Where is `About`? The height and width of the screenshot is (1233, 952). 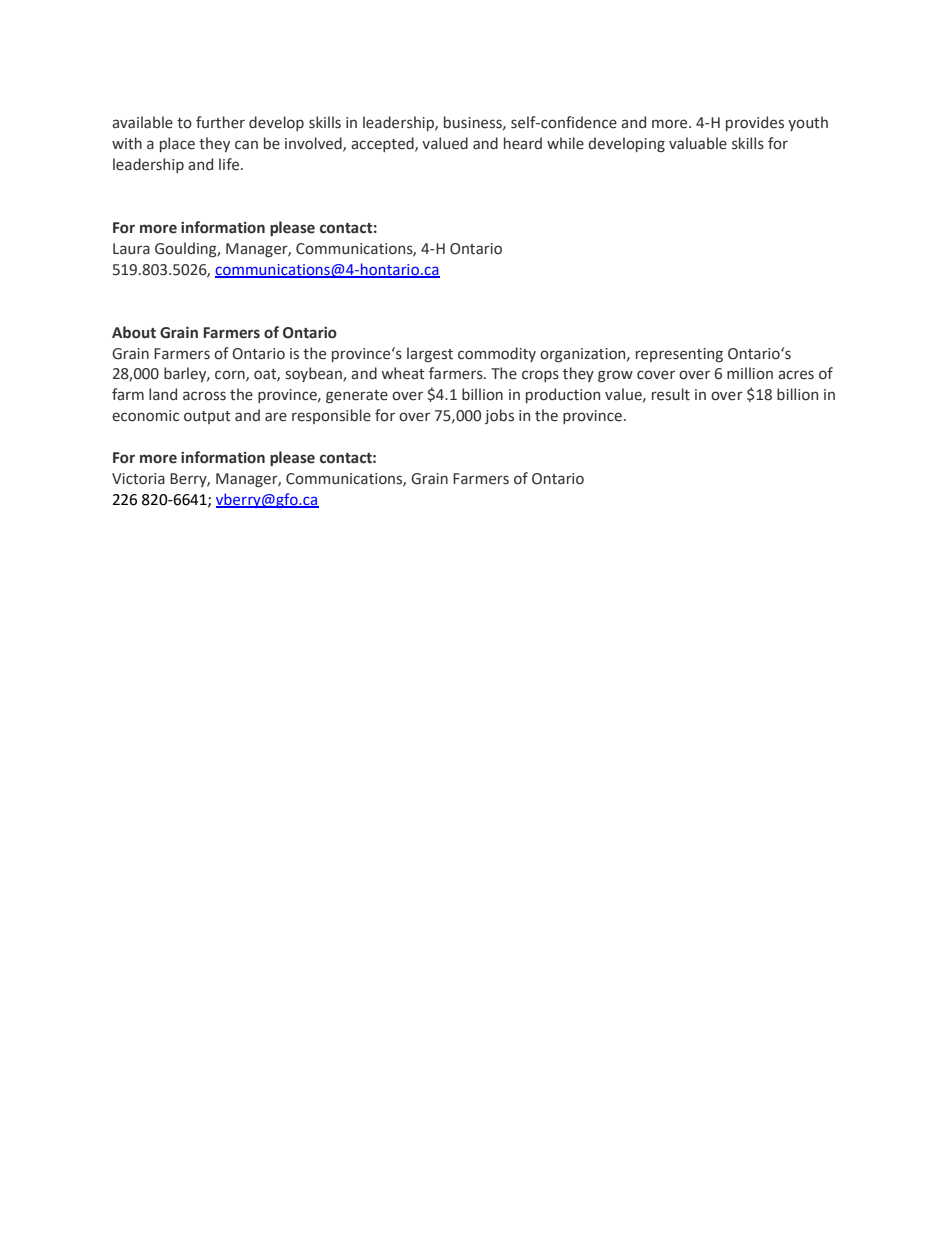
About is located at coordinates (134, 332).
